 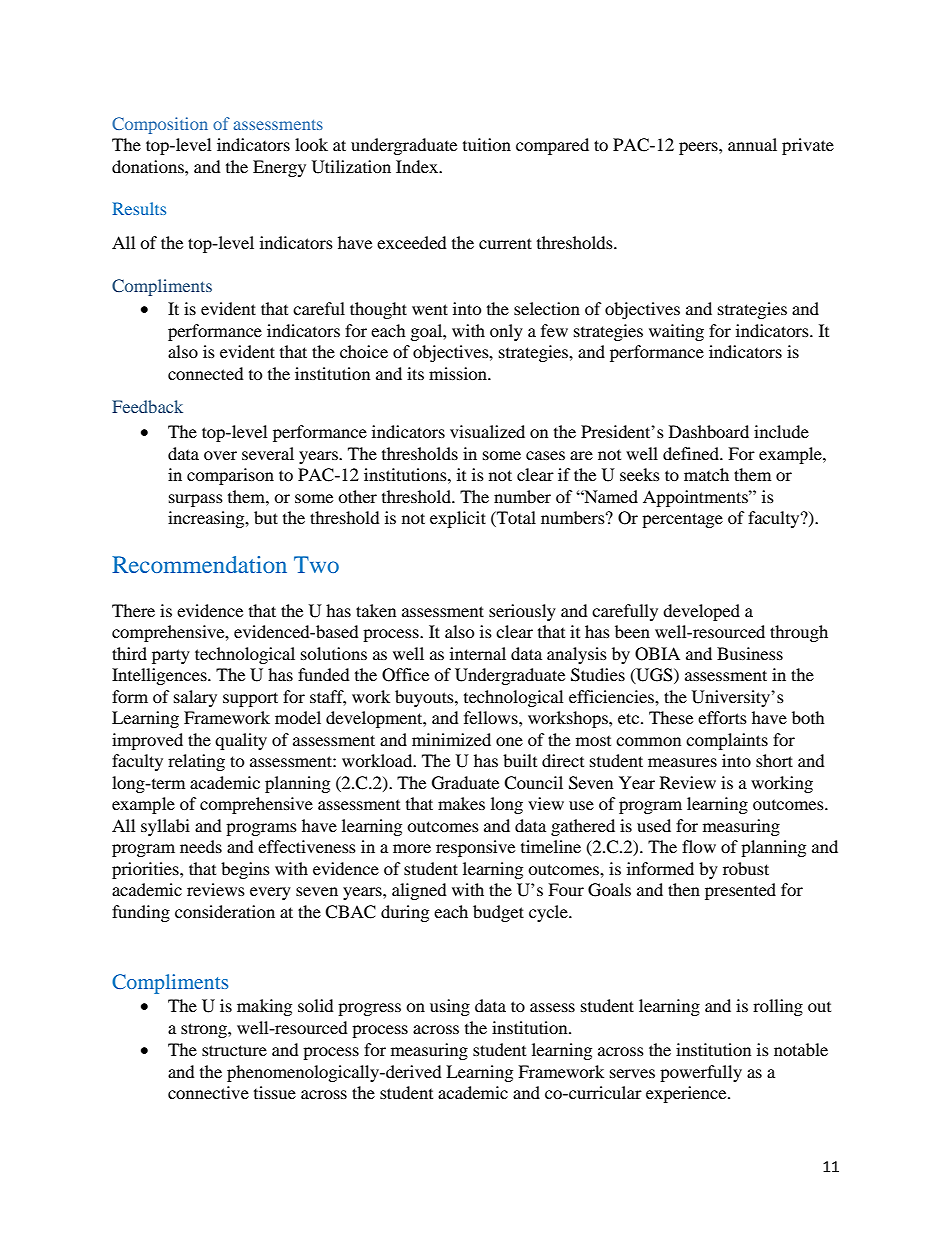 I want to click on tuition, so click(x=487, y=144).
